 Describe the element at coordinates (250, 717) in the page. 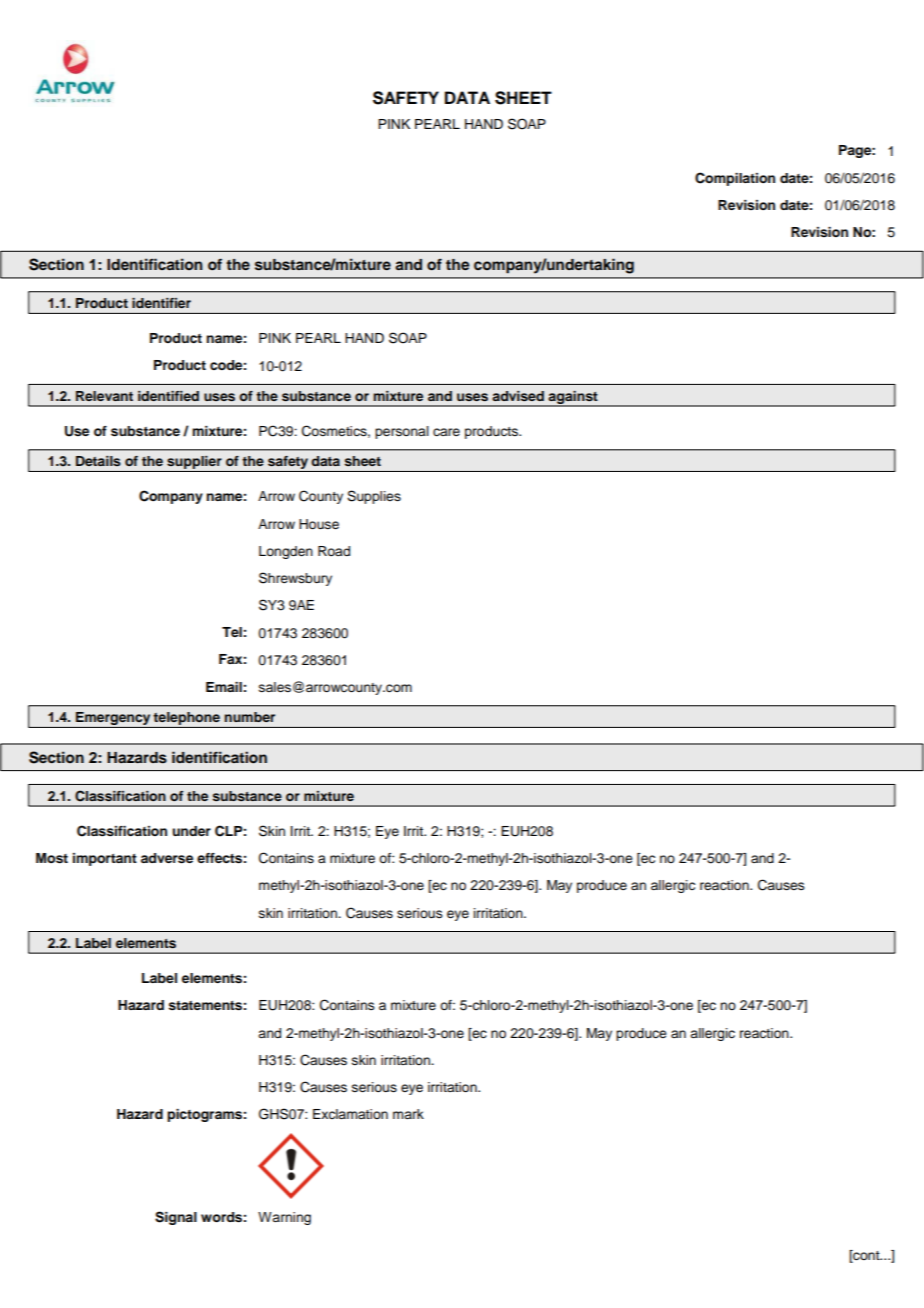

I see `number` at that location.
